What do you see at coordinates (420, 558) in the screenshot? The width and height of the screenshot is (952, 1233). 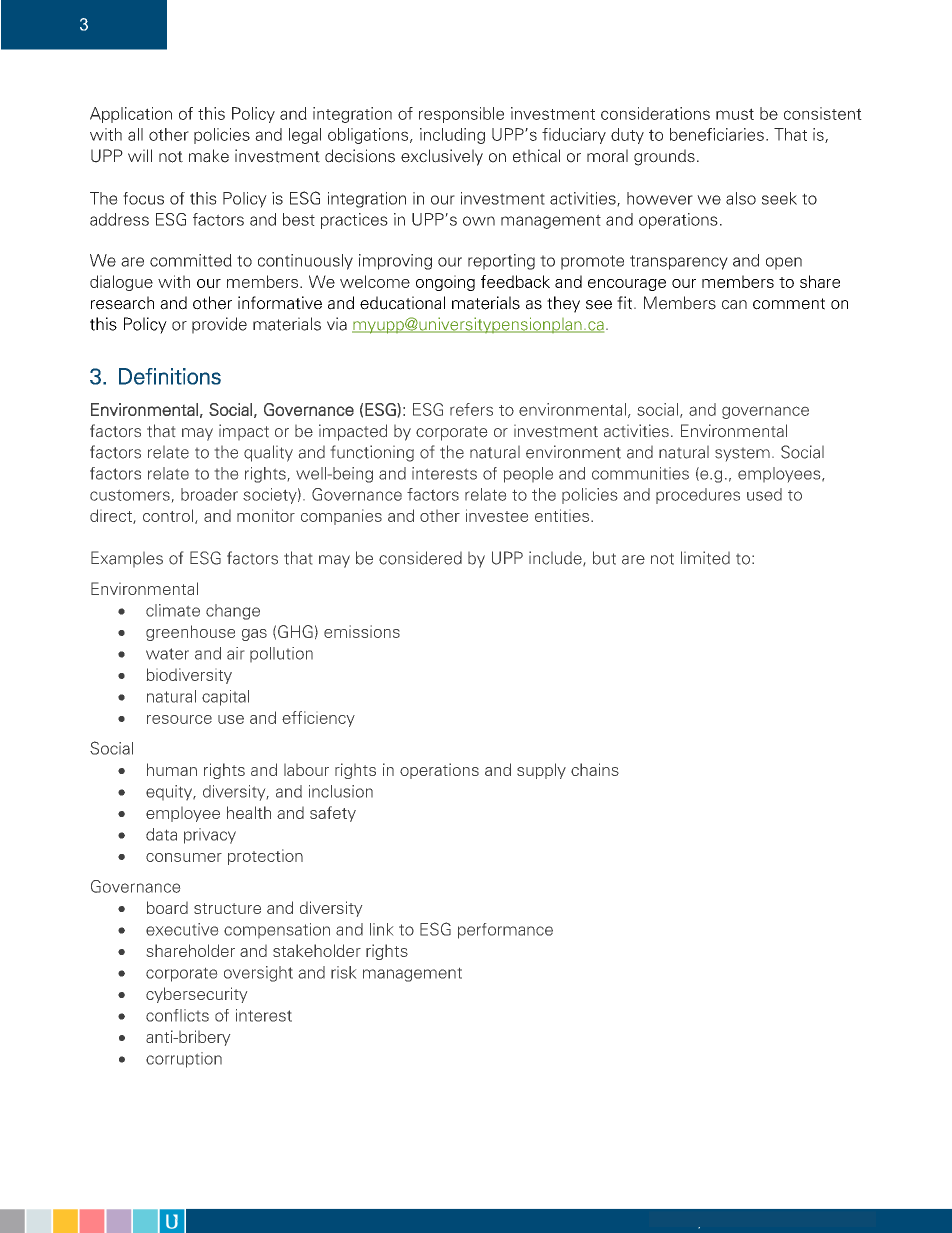 I see `considered` at bounding box center [420, 558].
